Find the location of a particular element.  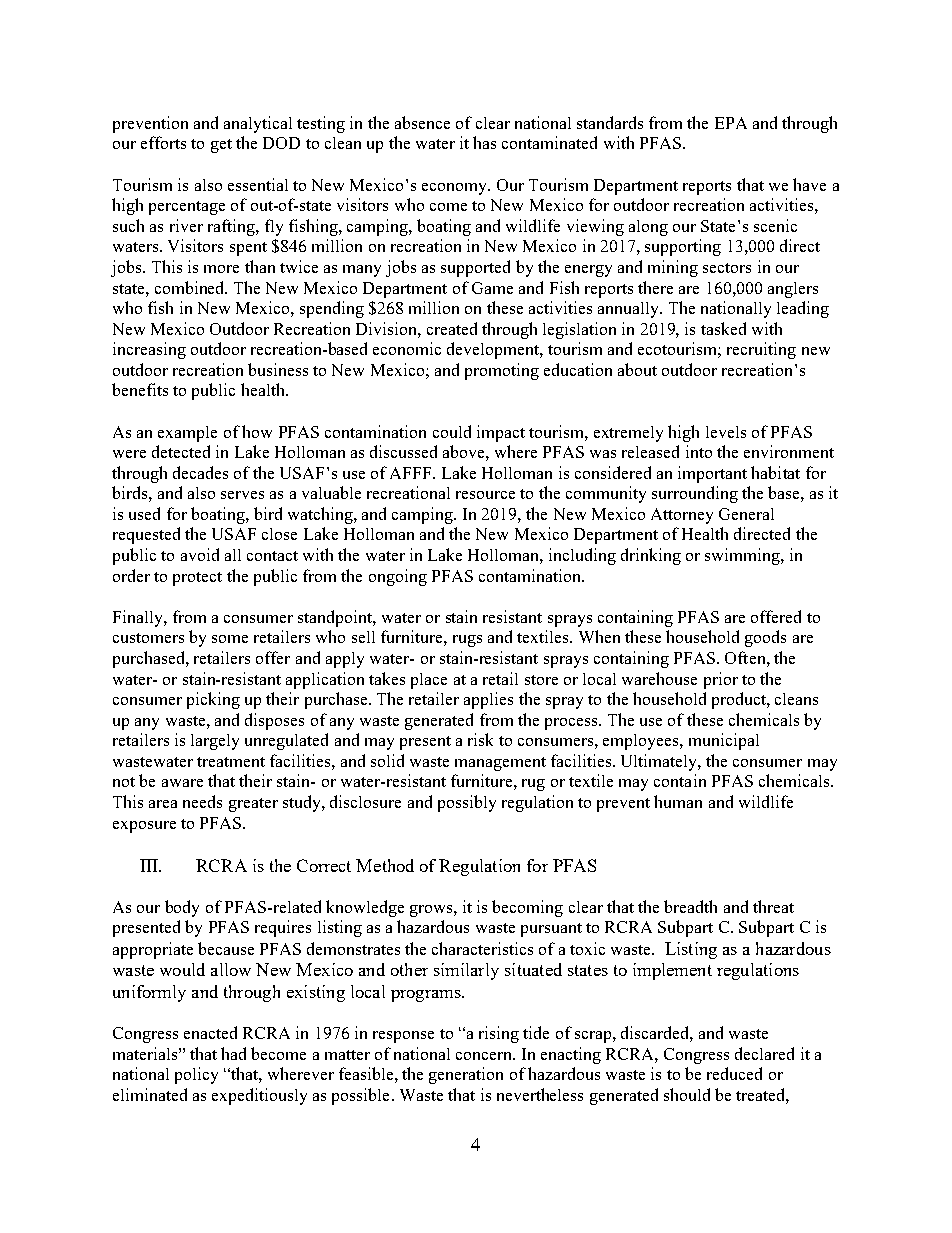

recruiting is located at coordinates (761, 350).
